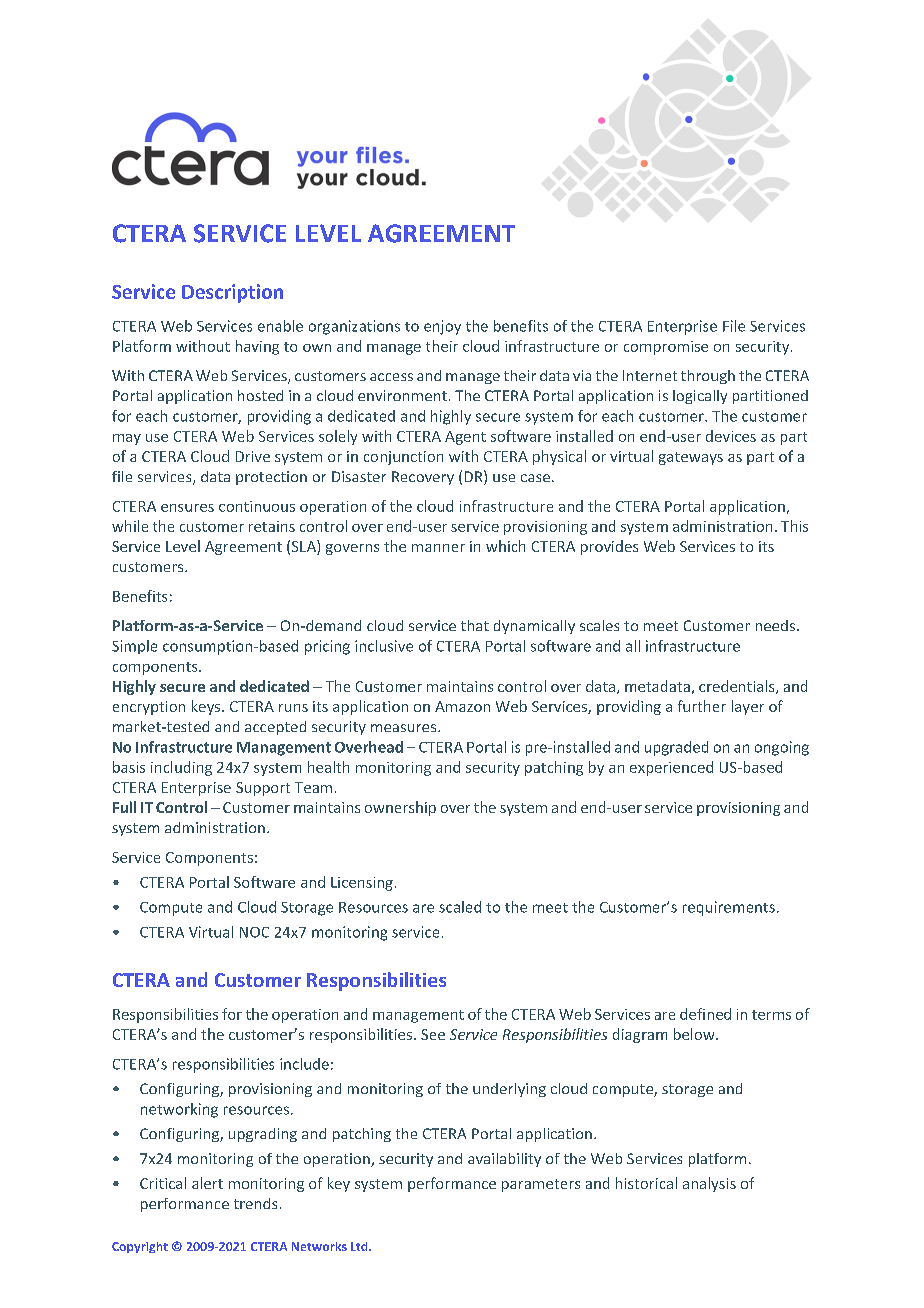 The image size is (924, 1308). What do you see at coordinates (254, 932) in the screenshot?
I see `NOC` at bounding box center [254, 932].
